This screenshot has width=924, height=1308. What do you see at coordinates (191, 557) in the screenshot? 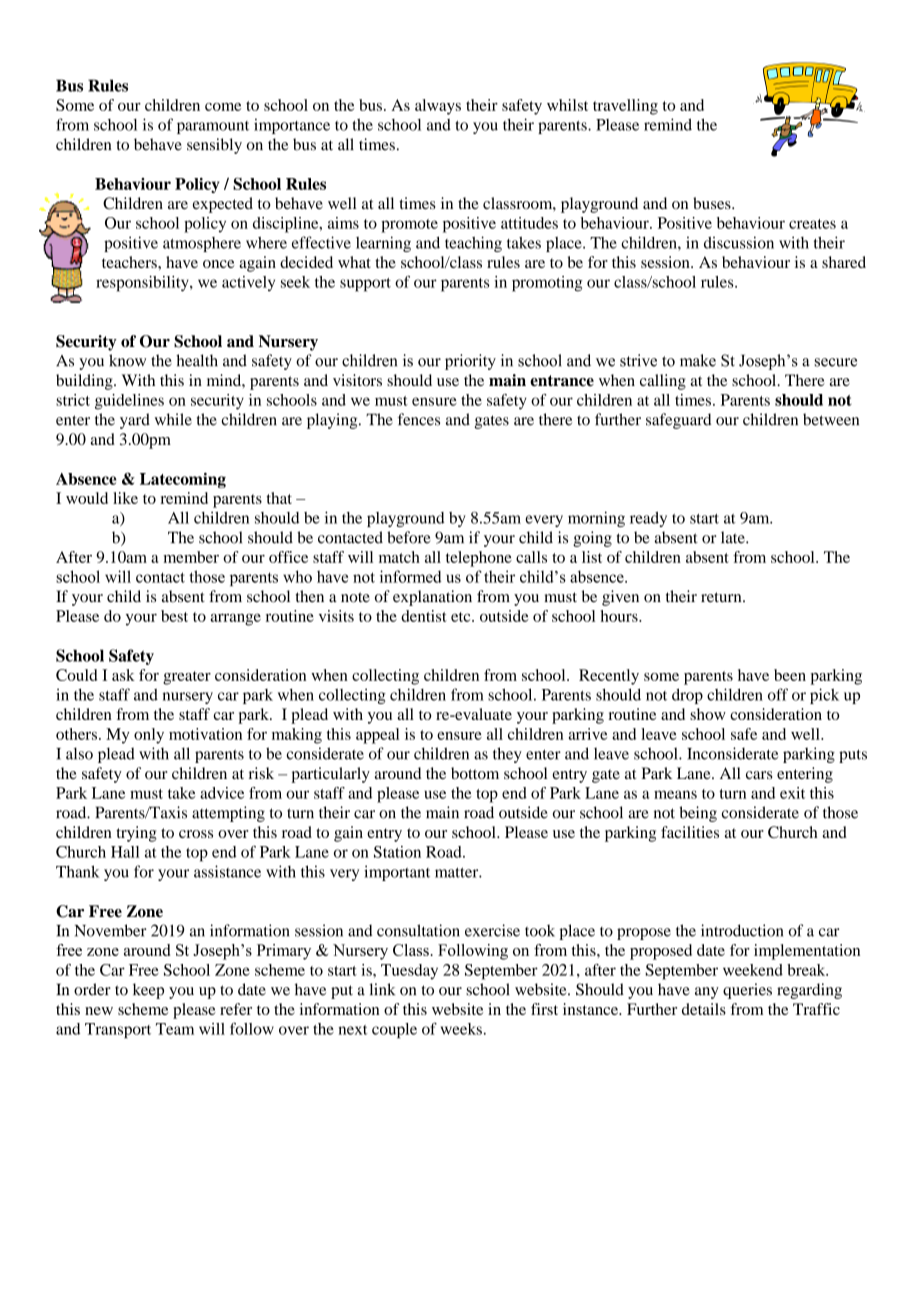
I see `member` at bounding box center [191, 557].
